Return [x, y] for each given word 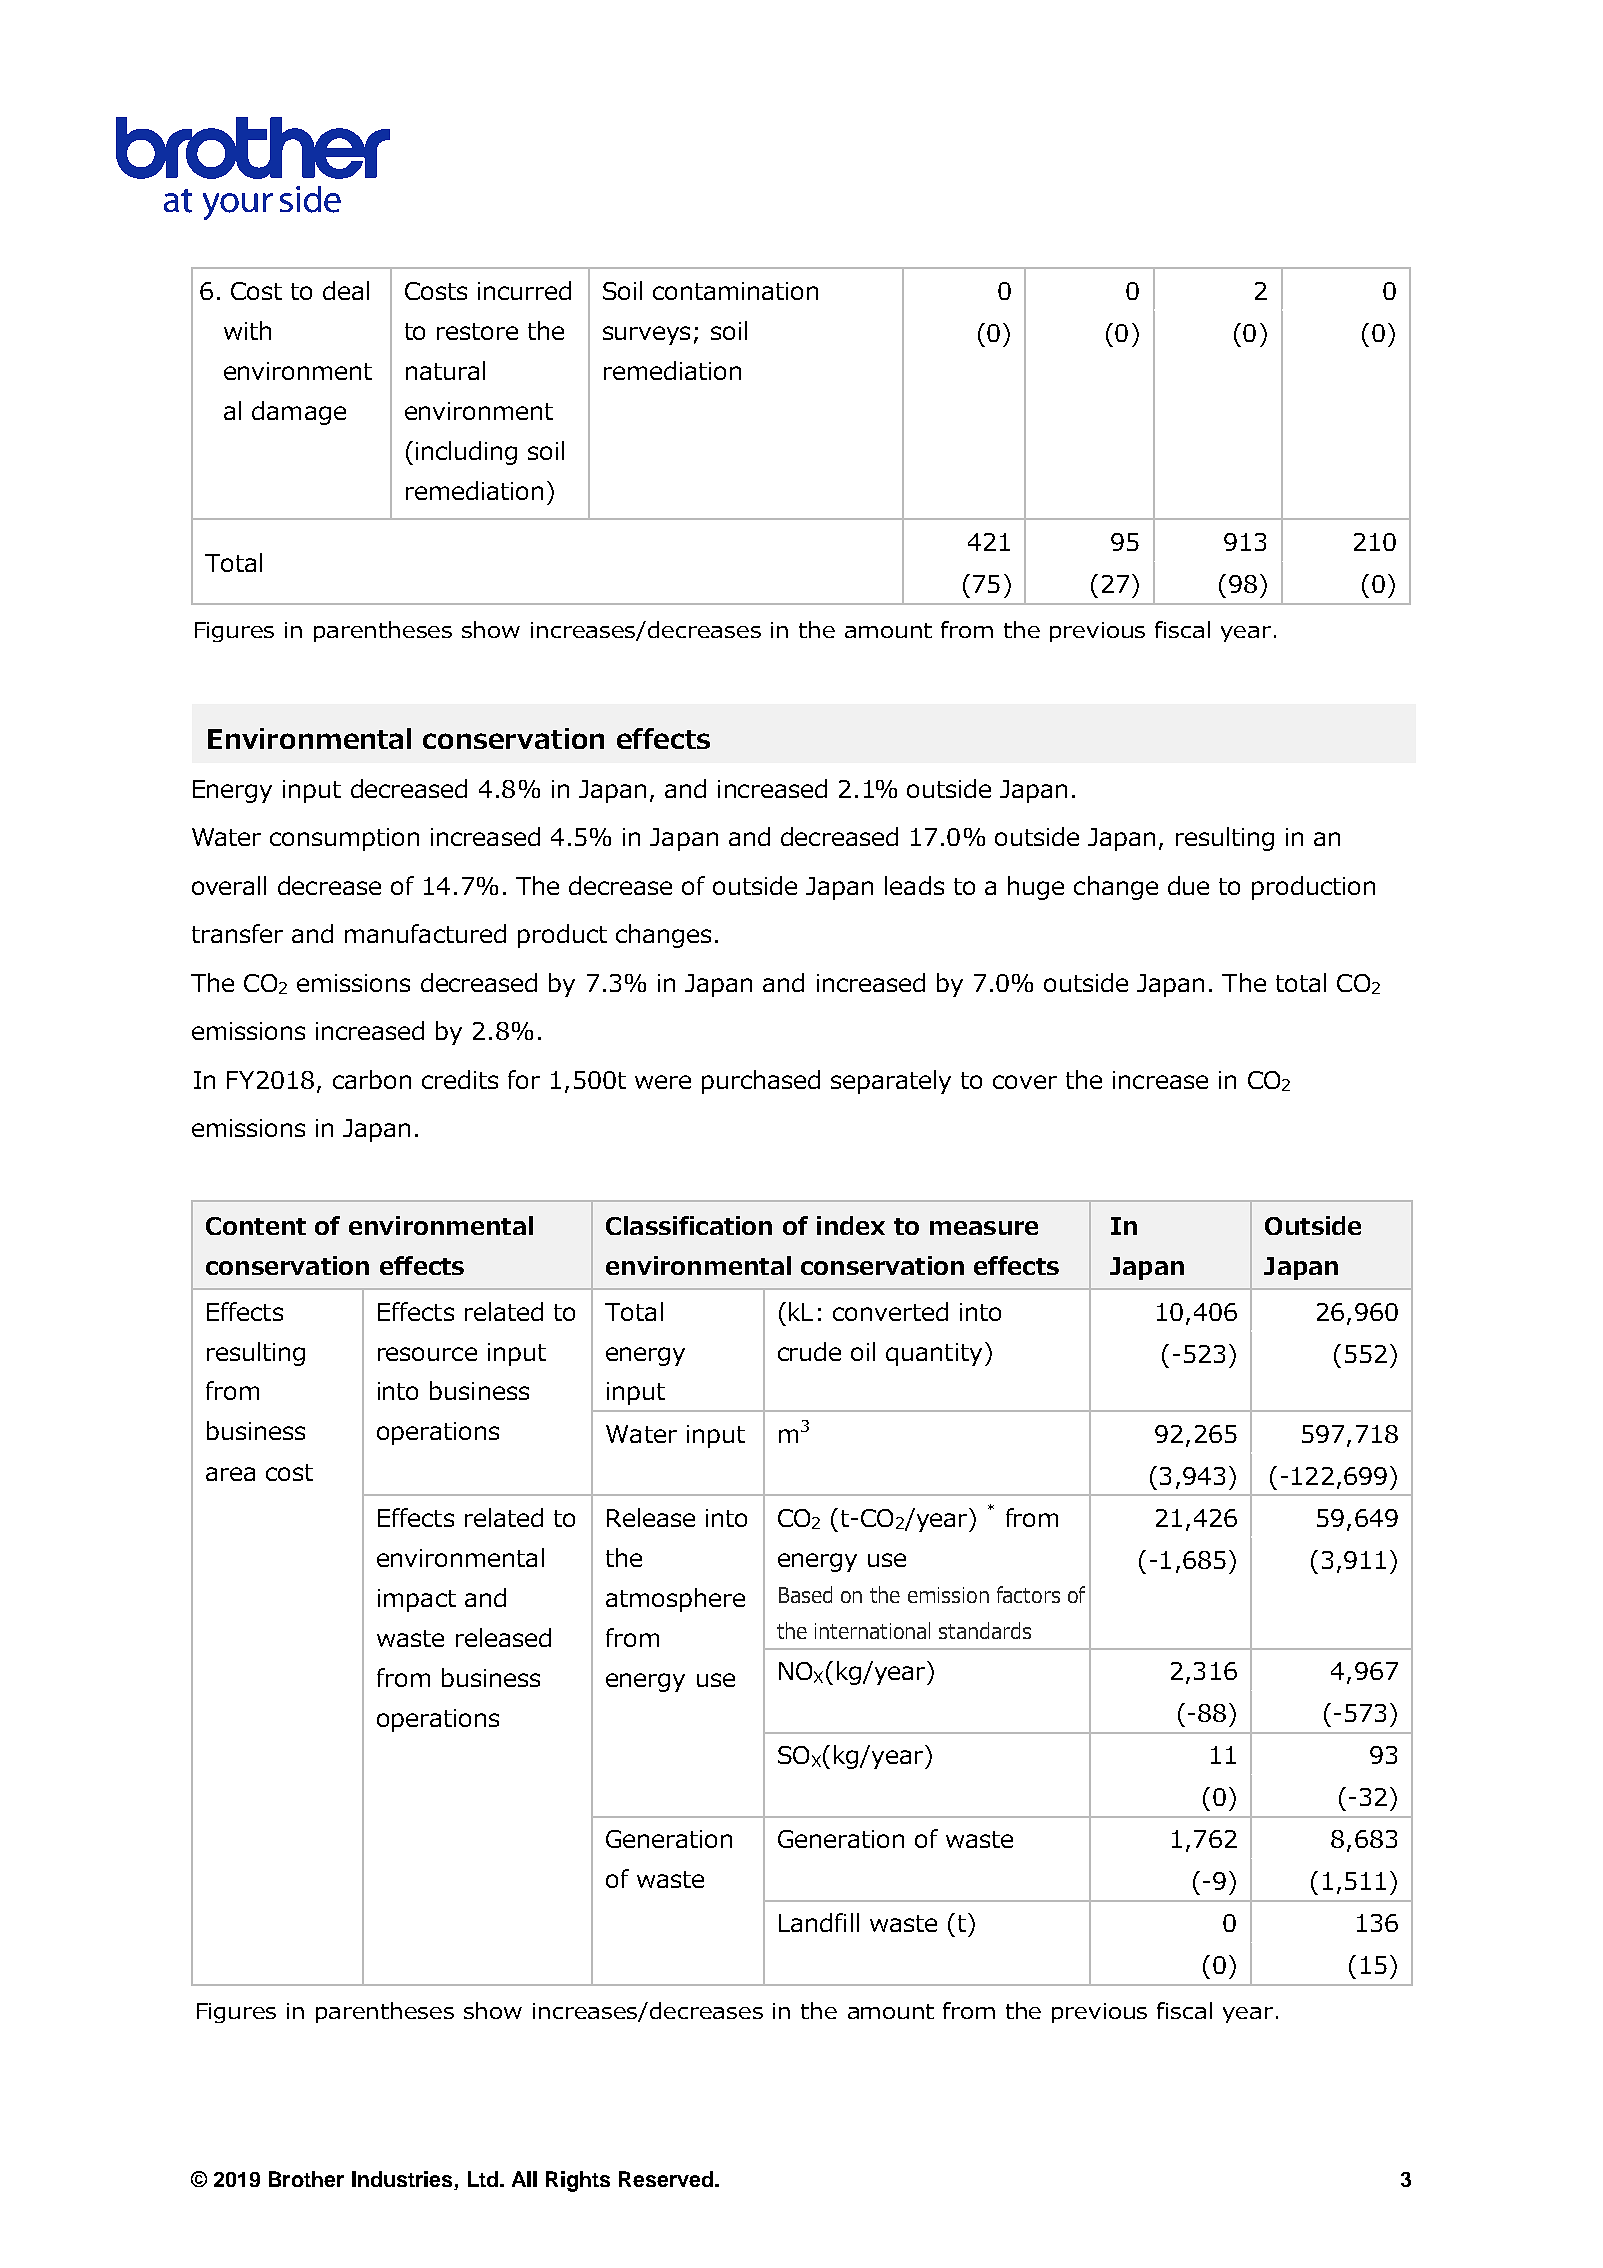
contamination [735, 291]
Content [256, 1226]
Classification [689, 1225]
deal [346, 290]
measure [984, 1228]
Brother [306, 2179]
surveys [646, 335]
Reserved [667, 2179]
